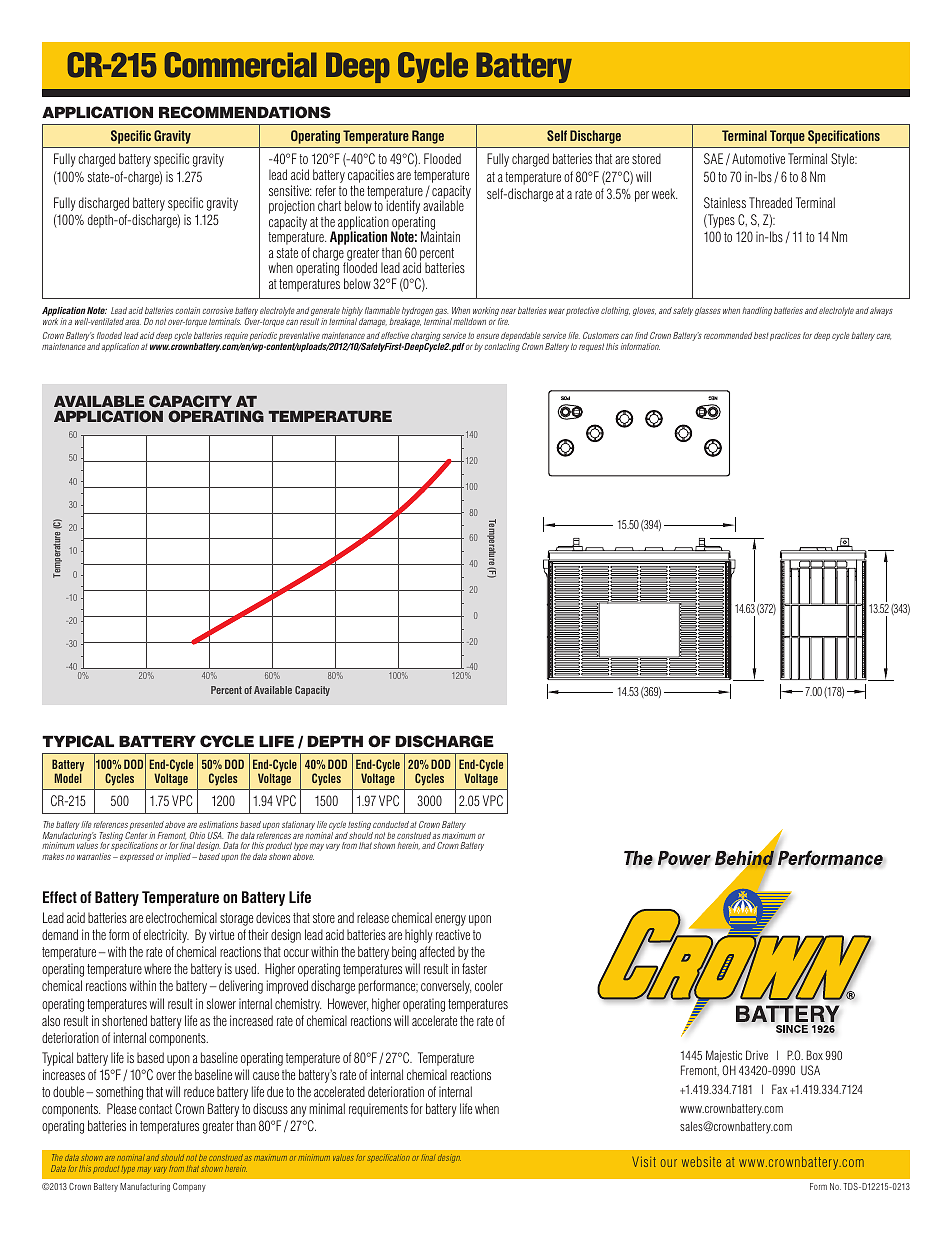 This image has width=952, height=1233. Describe the element at coordinates (701, 1161) in the image. I see `website` at that location.
